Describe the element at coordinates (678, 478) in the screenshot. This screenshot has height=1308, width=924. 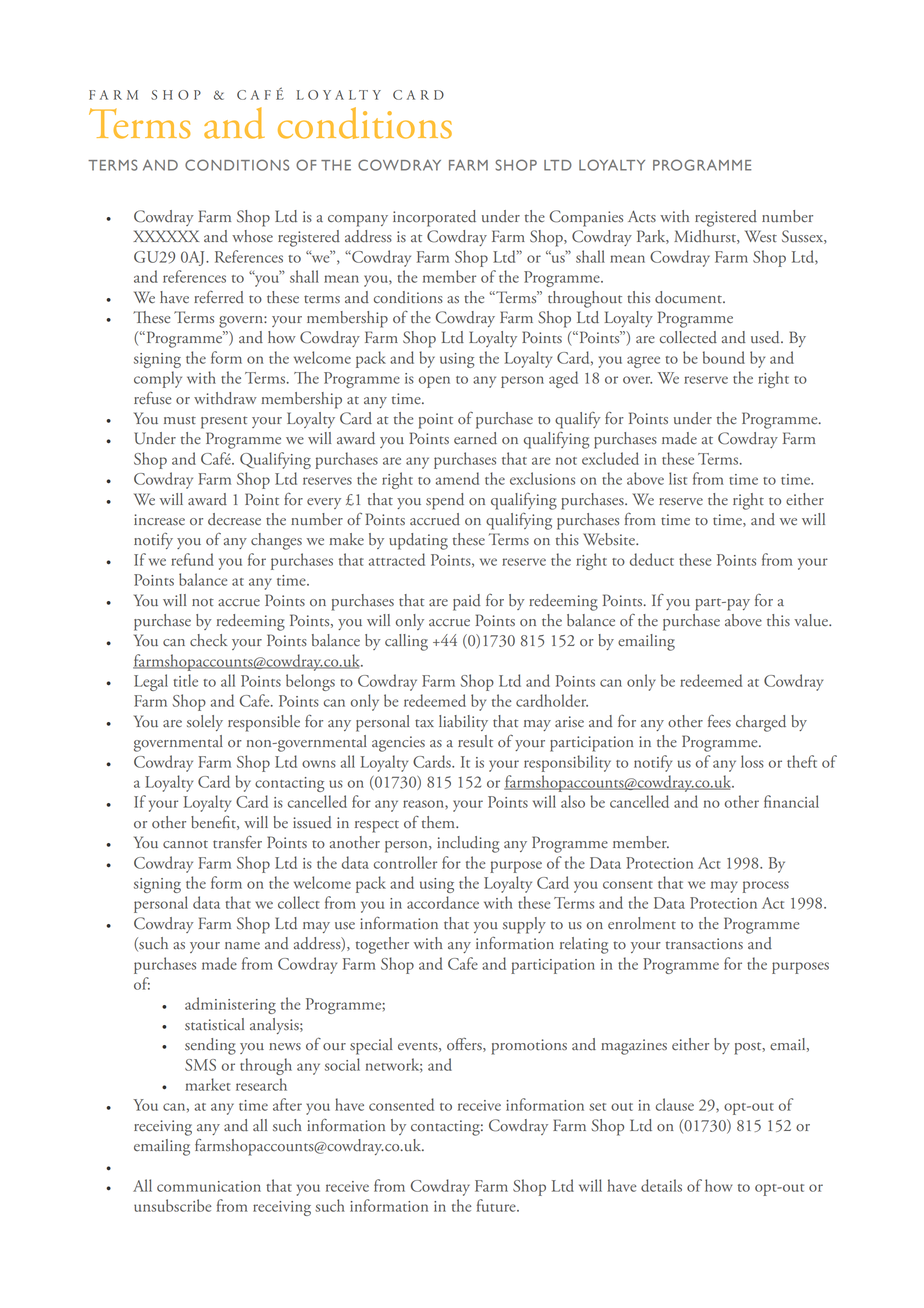
I see `list` at that location.
